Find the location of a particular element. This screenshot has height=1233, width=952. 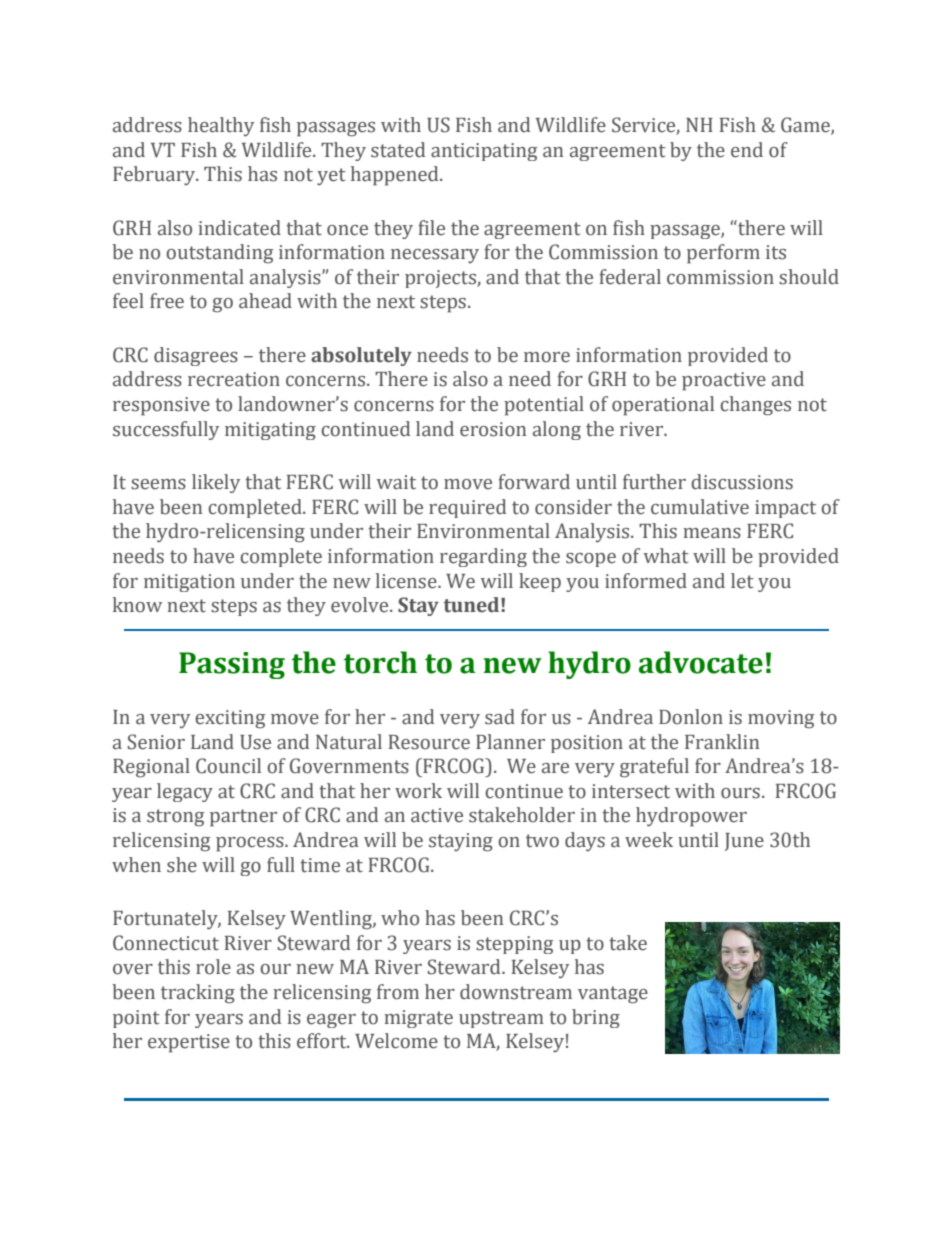

discussions is located at coordinates (742, 482).
